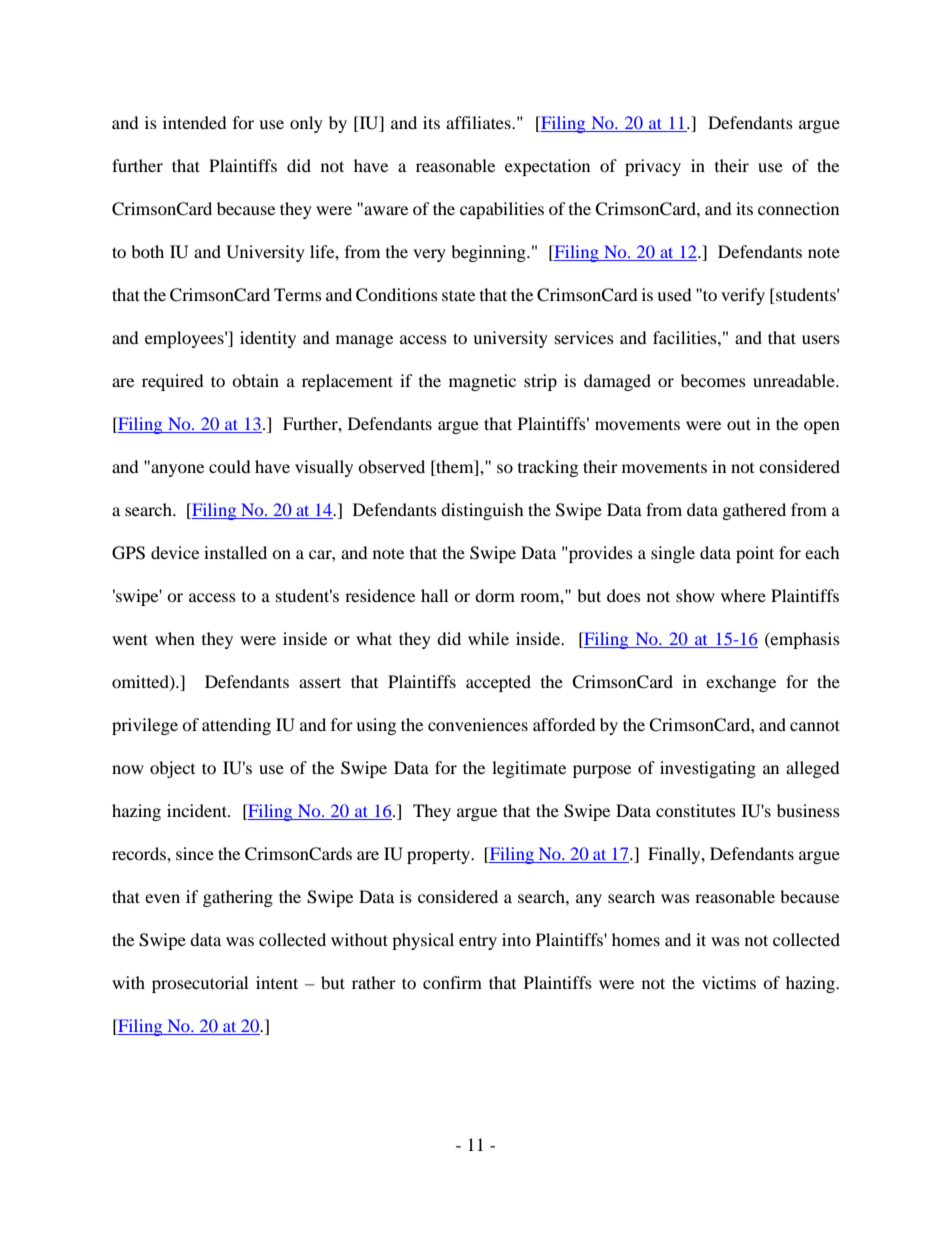 The width and height of the screenshot is (952, 1233). Describe the element at coordinates (195, 122) in the screenshot. I see `intended` at that location.
